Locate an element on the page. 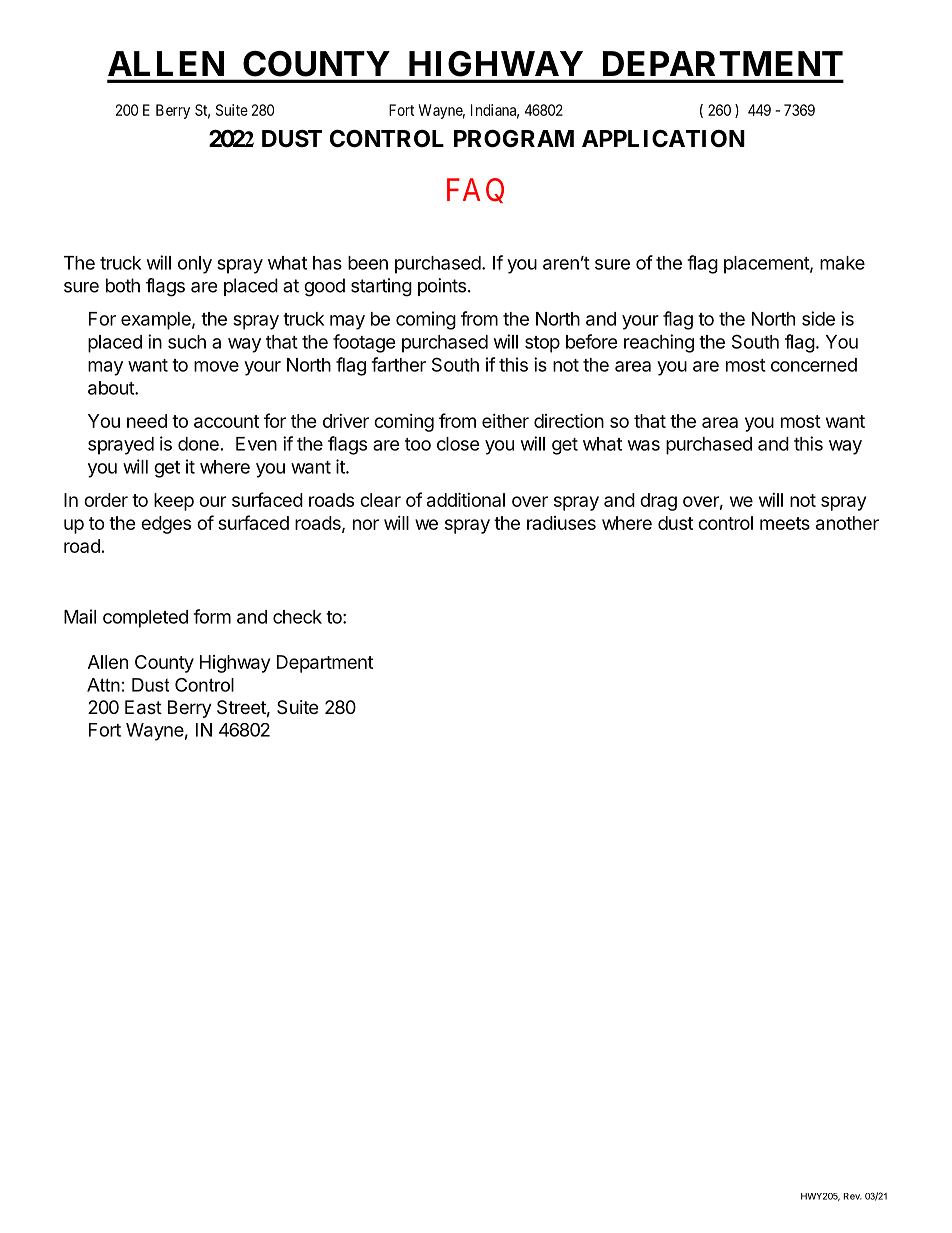 The height and width of the page is (1233, 952). another is located at coordinates (847, 523).
